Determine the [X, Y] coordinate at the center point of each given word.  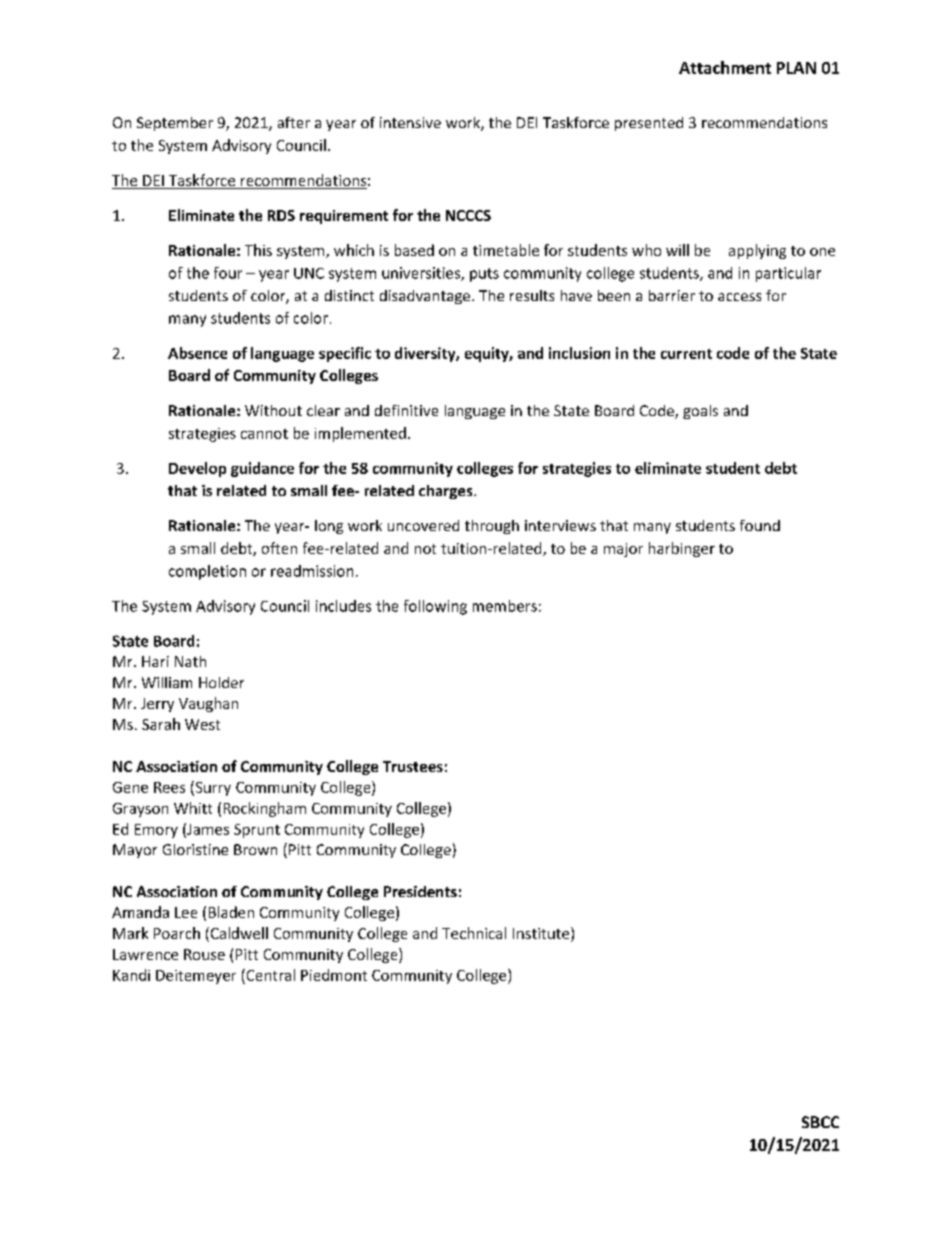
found [760, 525]
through [492, 527]
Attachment [725, 67]
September [175, 124]
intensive [410, 122]
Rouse [204, 954]
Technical [474, 933]
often [279, 548]
